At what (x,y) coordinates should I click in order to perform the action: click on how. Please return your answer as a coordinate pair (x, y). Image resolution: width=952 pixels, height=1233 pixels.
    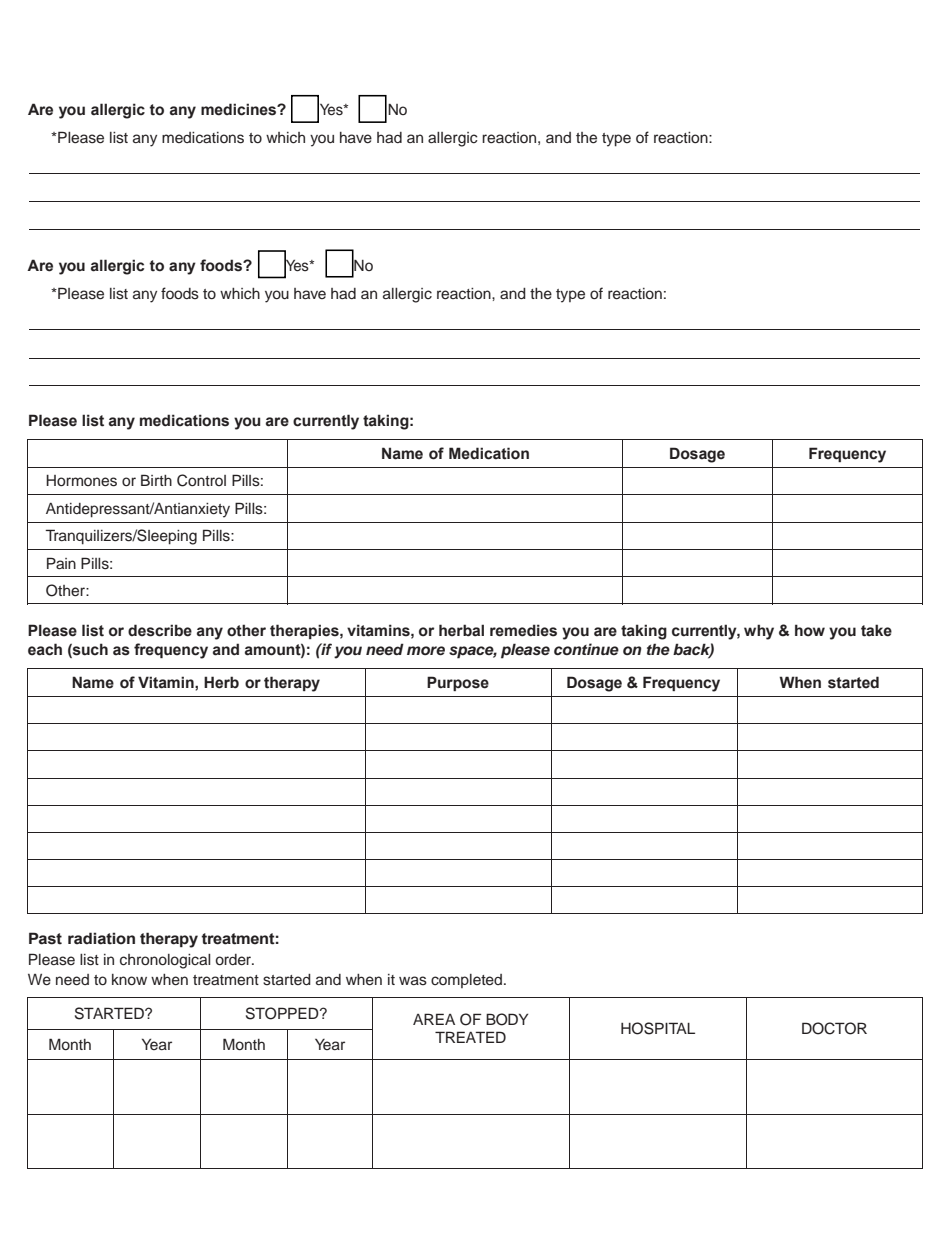
    Looking at the image, I should click on (810, 630).
